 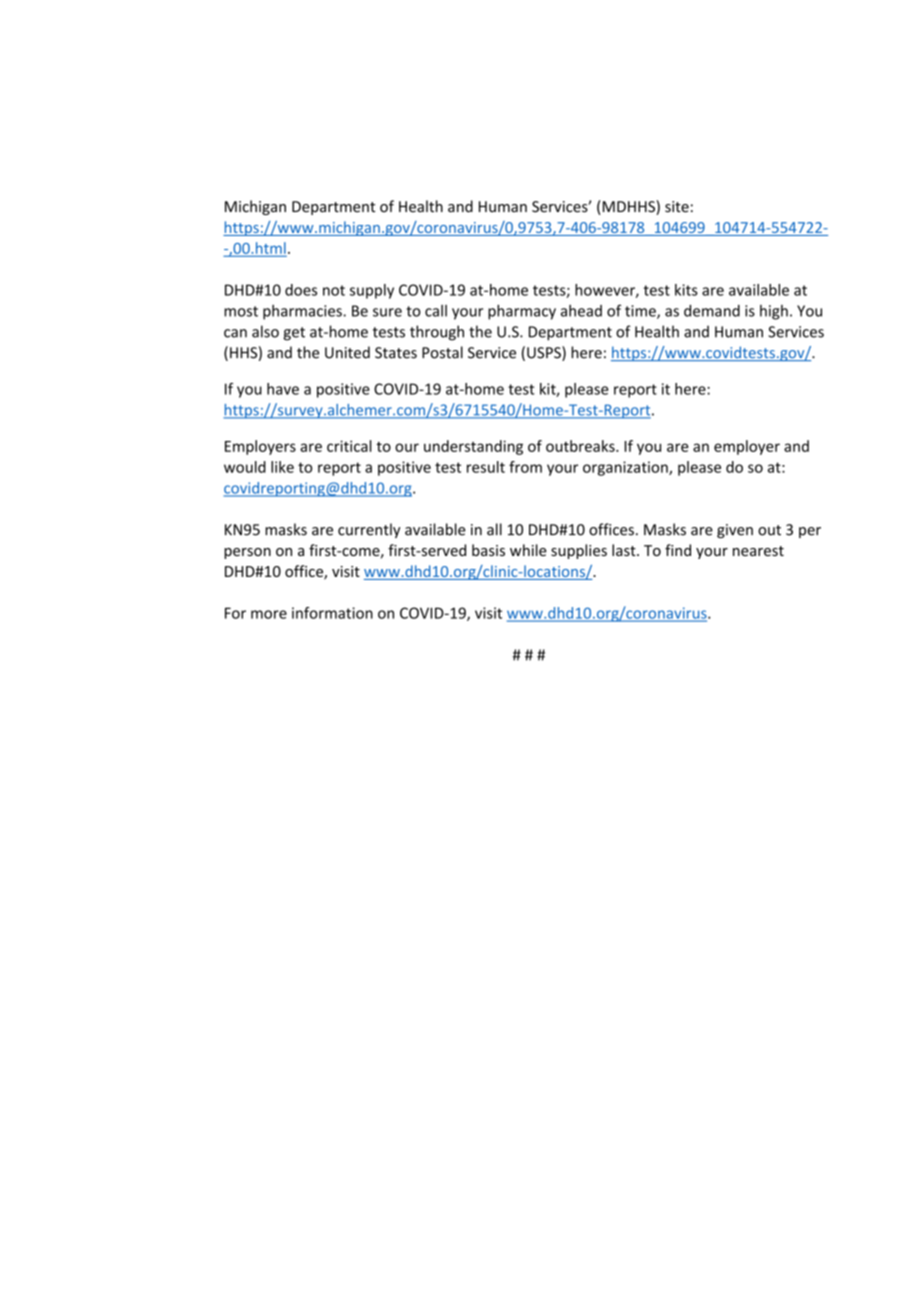 I want to click on outbreaks, so click(x=581, y=446).
